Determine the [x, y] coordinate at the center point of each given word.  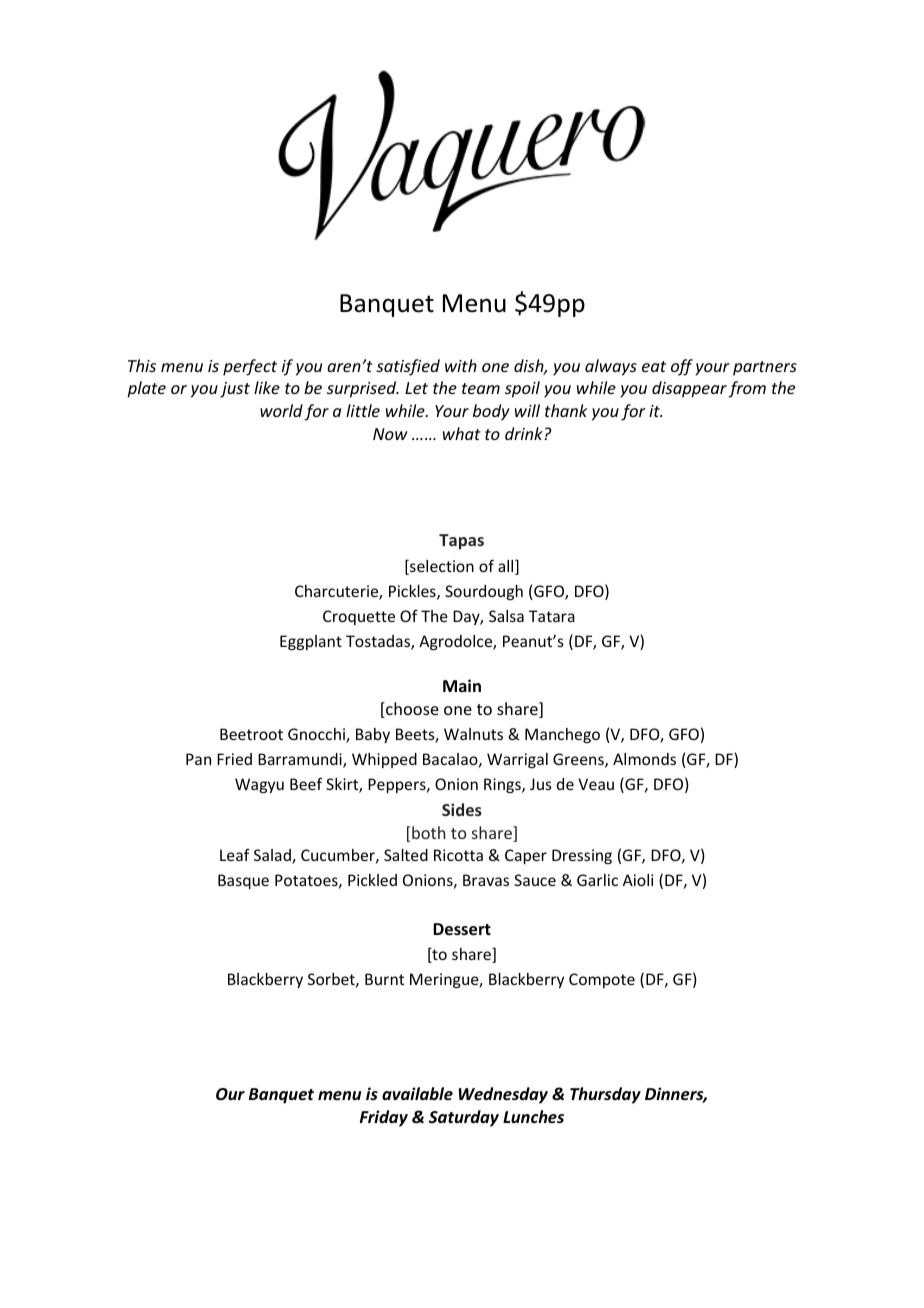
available [417, 1093]
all [507, 567]
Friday [384, 1118]
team [481, 388]
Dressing [582, 856]
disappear [689, 389]
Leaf [235, 855]
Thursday [605, 1095]
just [235, 390]
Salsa [506, 616]
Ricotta [458, 855]
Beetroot [251, 734]
